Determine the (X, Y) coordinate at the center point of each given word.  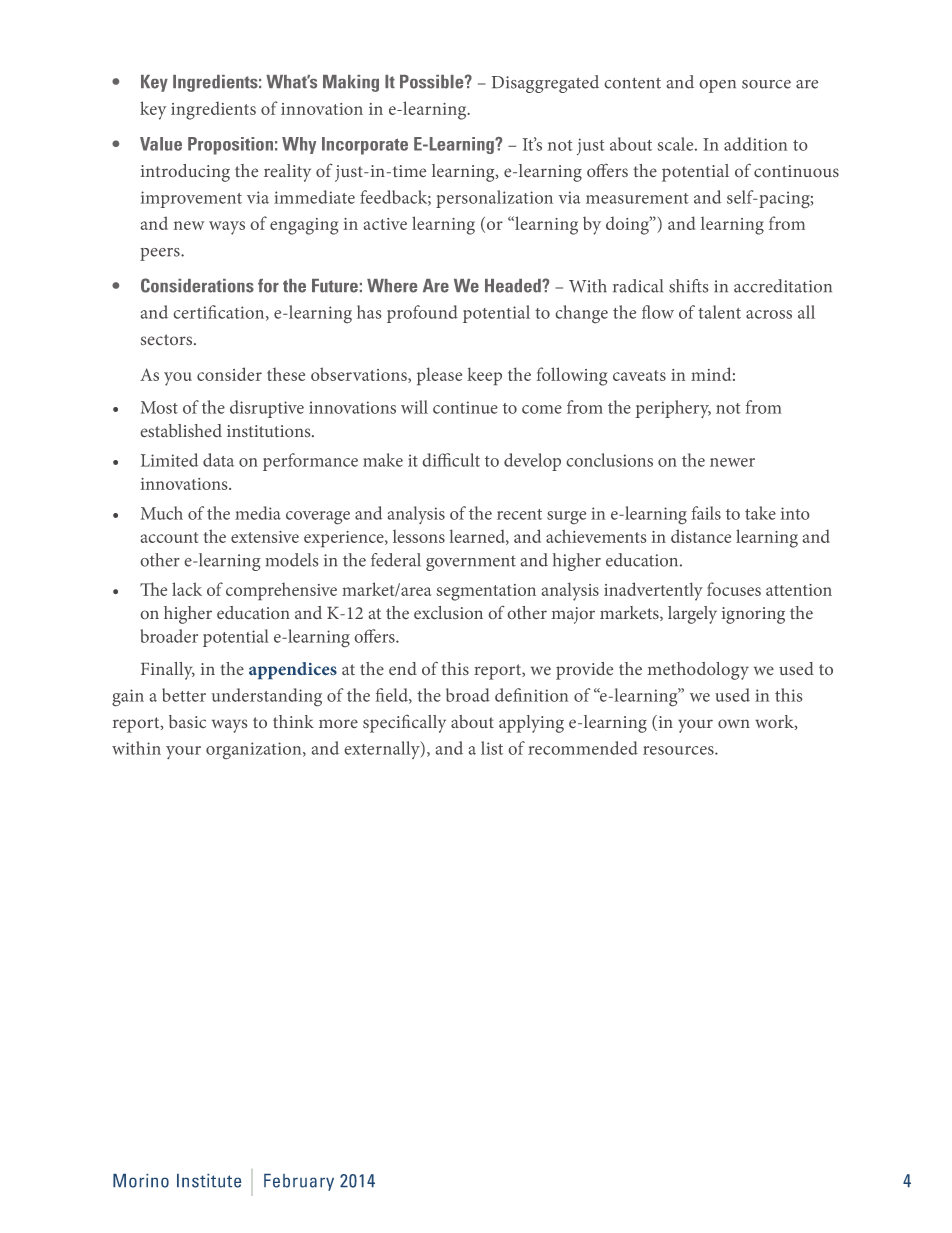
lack (187, 589)
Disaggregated (545, 84)
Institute (209, 1181)
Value (161, 144)
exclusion (448, 612)
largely (692, 615)
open (718, 86)
